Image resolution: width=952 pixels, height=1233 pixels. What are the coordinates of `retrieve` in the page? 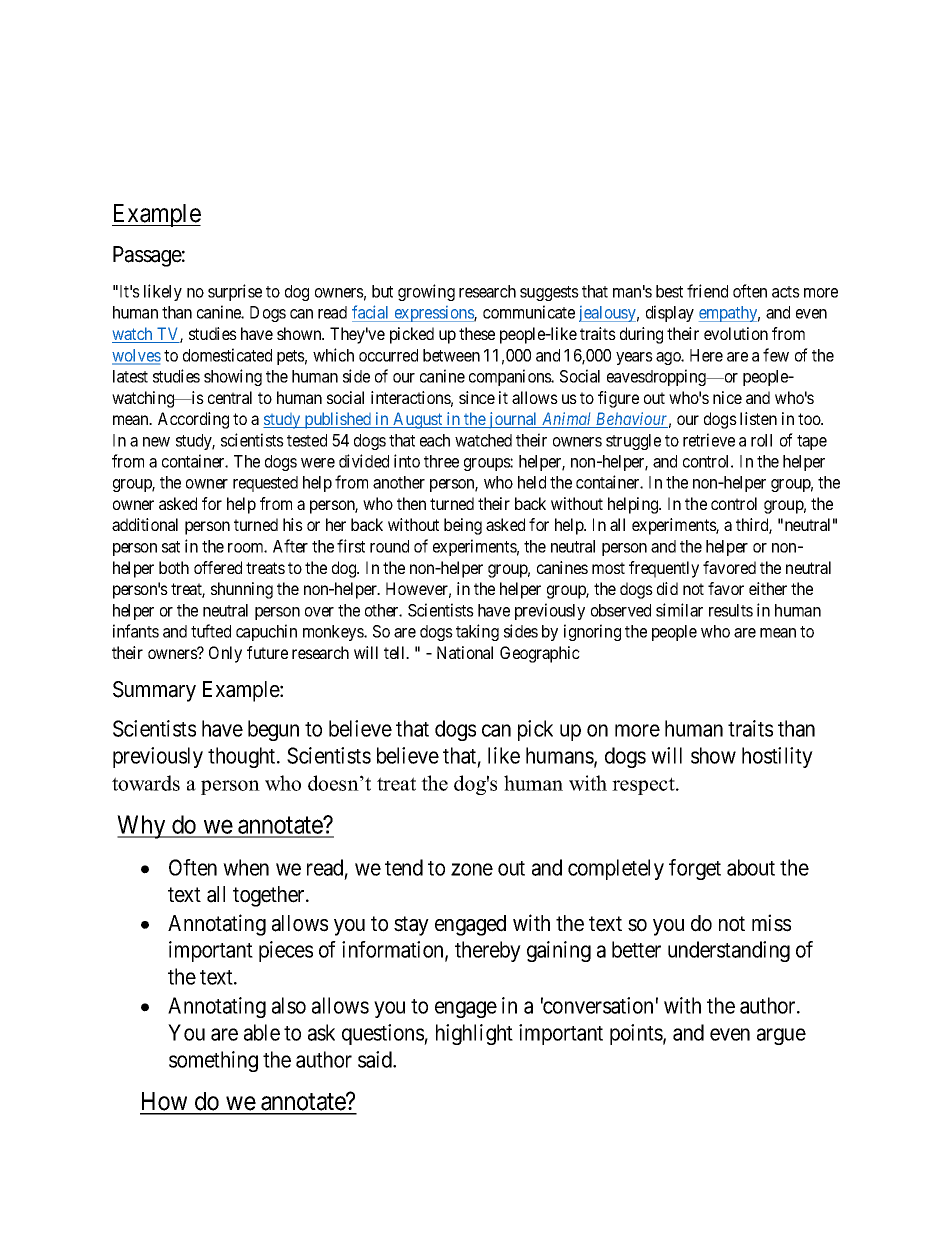 It's located at (709, 440).
